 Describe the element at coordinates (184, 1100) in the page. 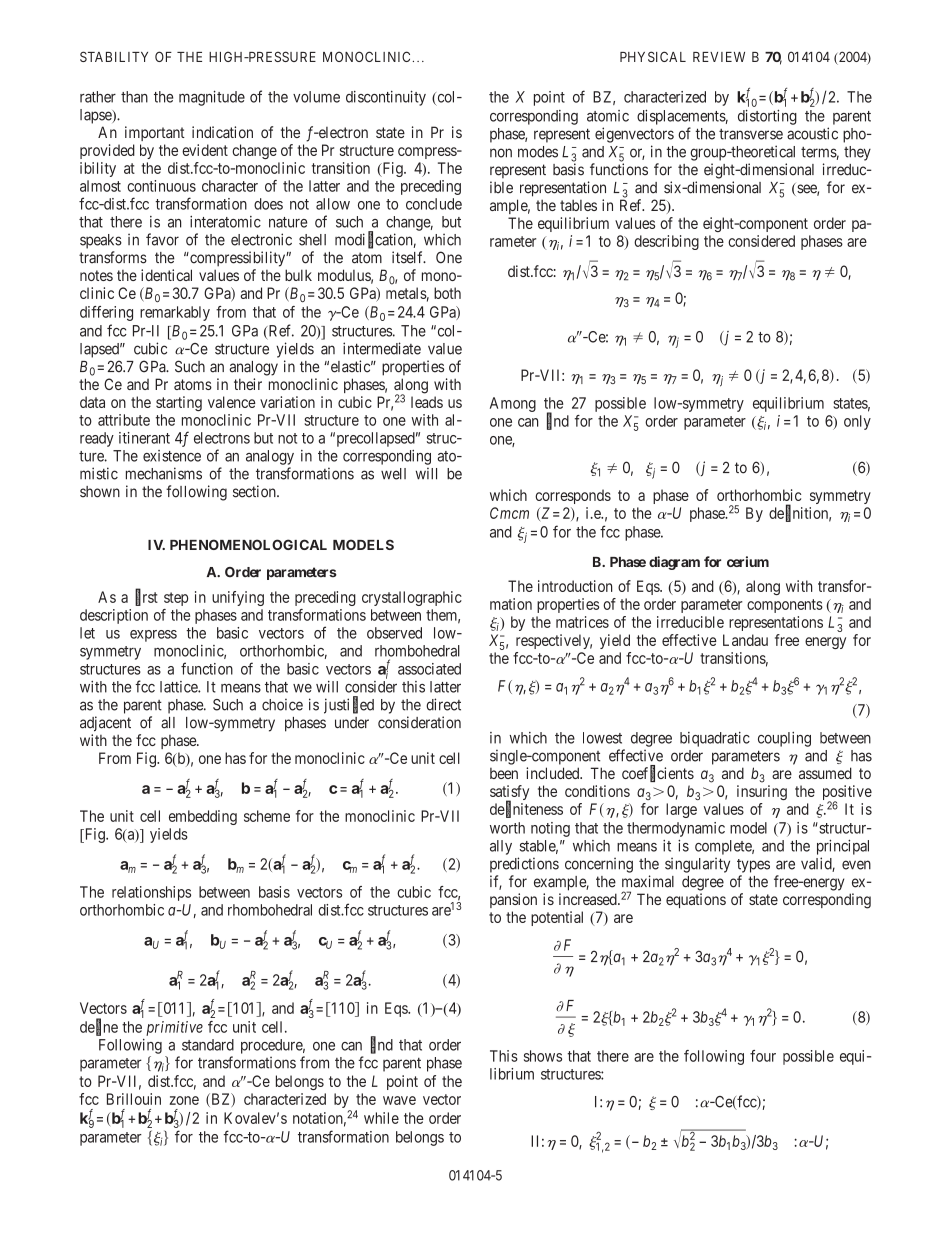

I see `zone` at that location.
